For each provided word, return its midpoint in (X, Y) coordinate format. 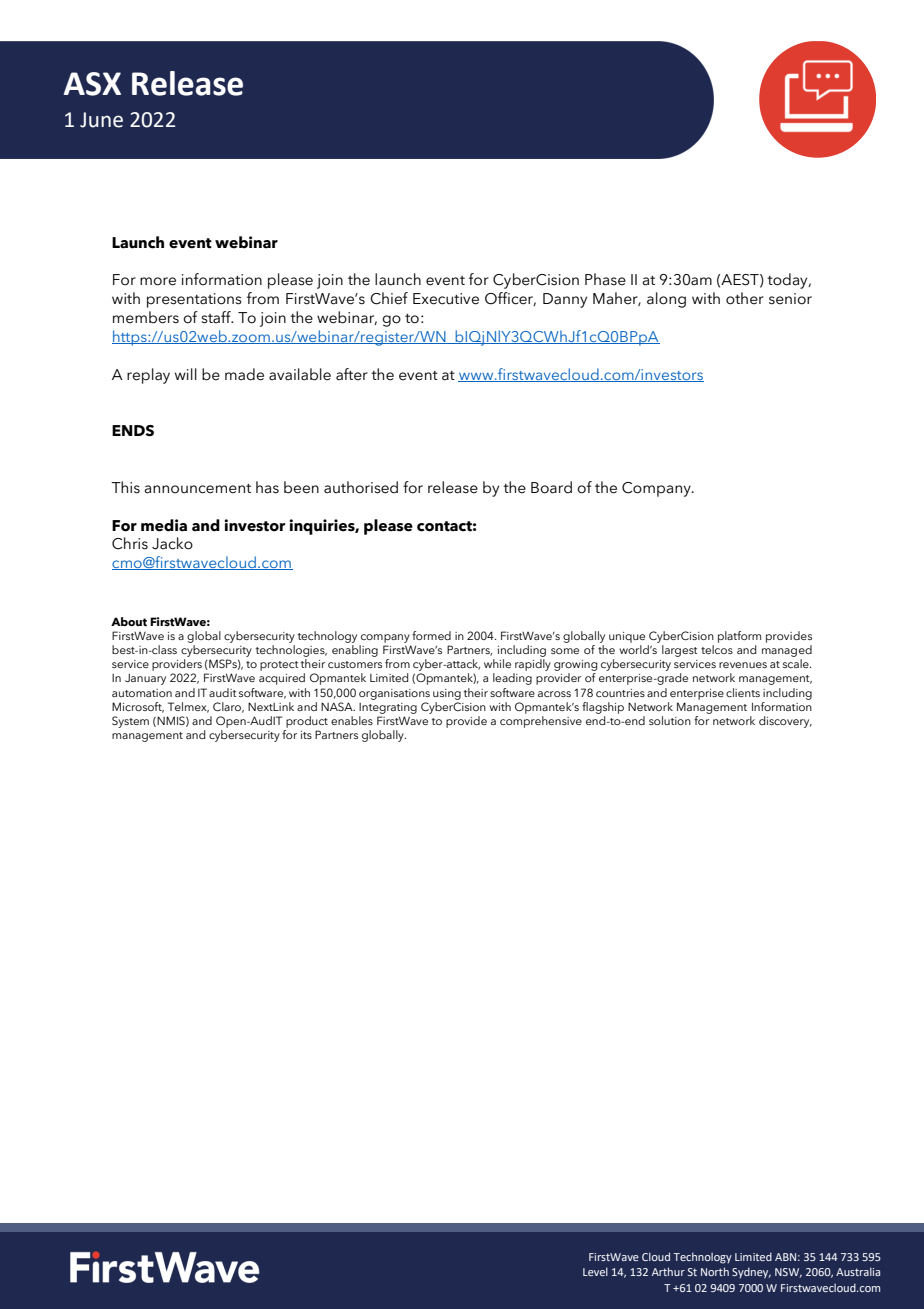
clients (743, 692)
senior (790, 299)
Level (595, 1271)
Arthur (668, 1271)
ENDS (133, 431)
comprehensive (541, 720)
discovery (785, 722)
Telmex (188, 707)
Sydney (751, 1273)
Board (551, 487)
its (306, 735)
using (447, 694)
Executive (446, 299)
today (788, 281)
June (101, 120)
